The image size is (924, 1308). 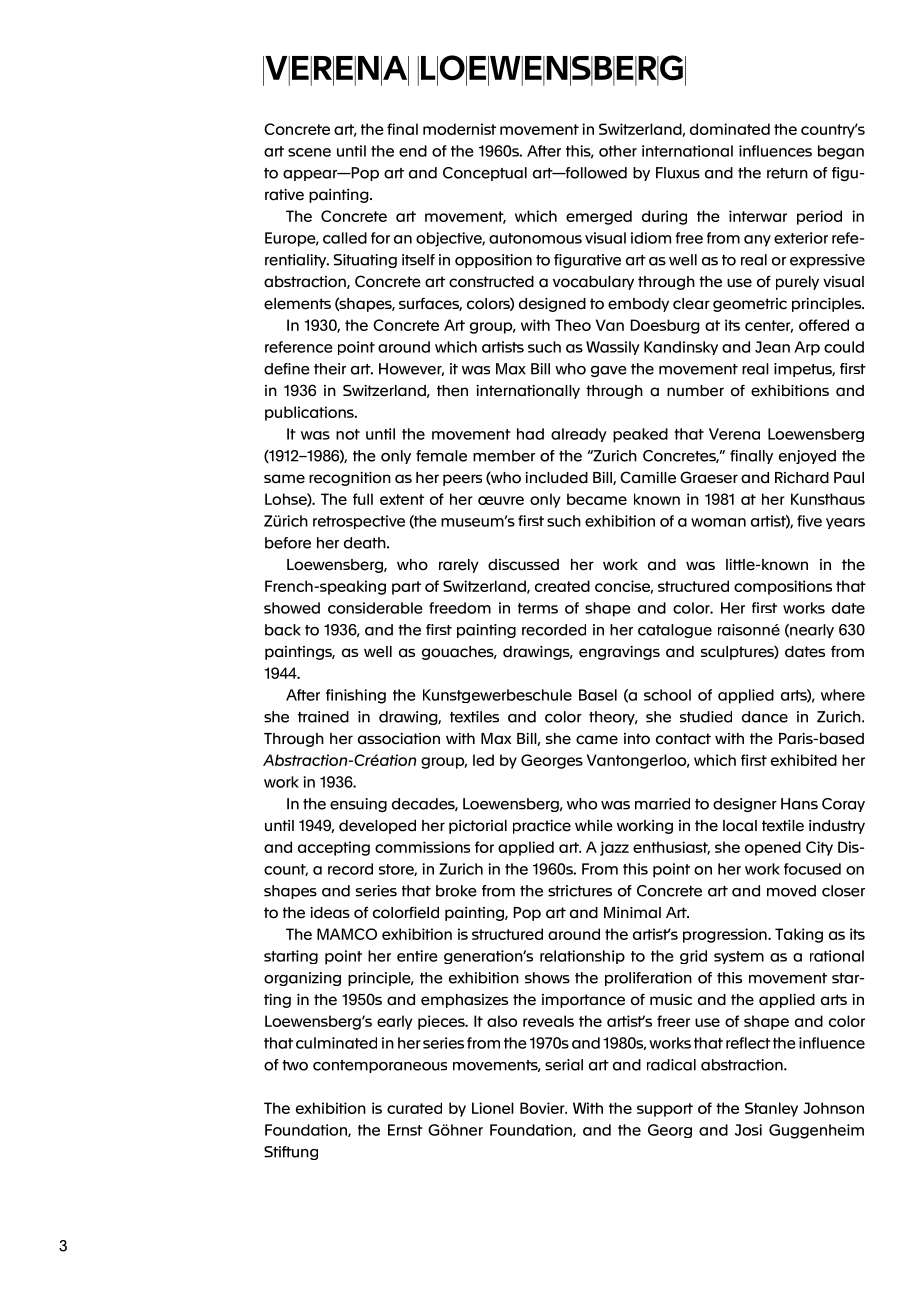 What do you see at coordinates (309, 152) in the document?
I see `scene` at bounding box center [309, 152].
